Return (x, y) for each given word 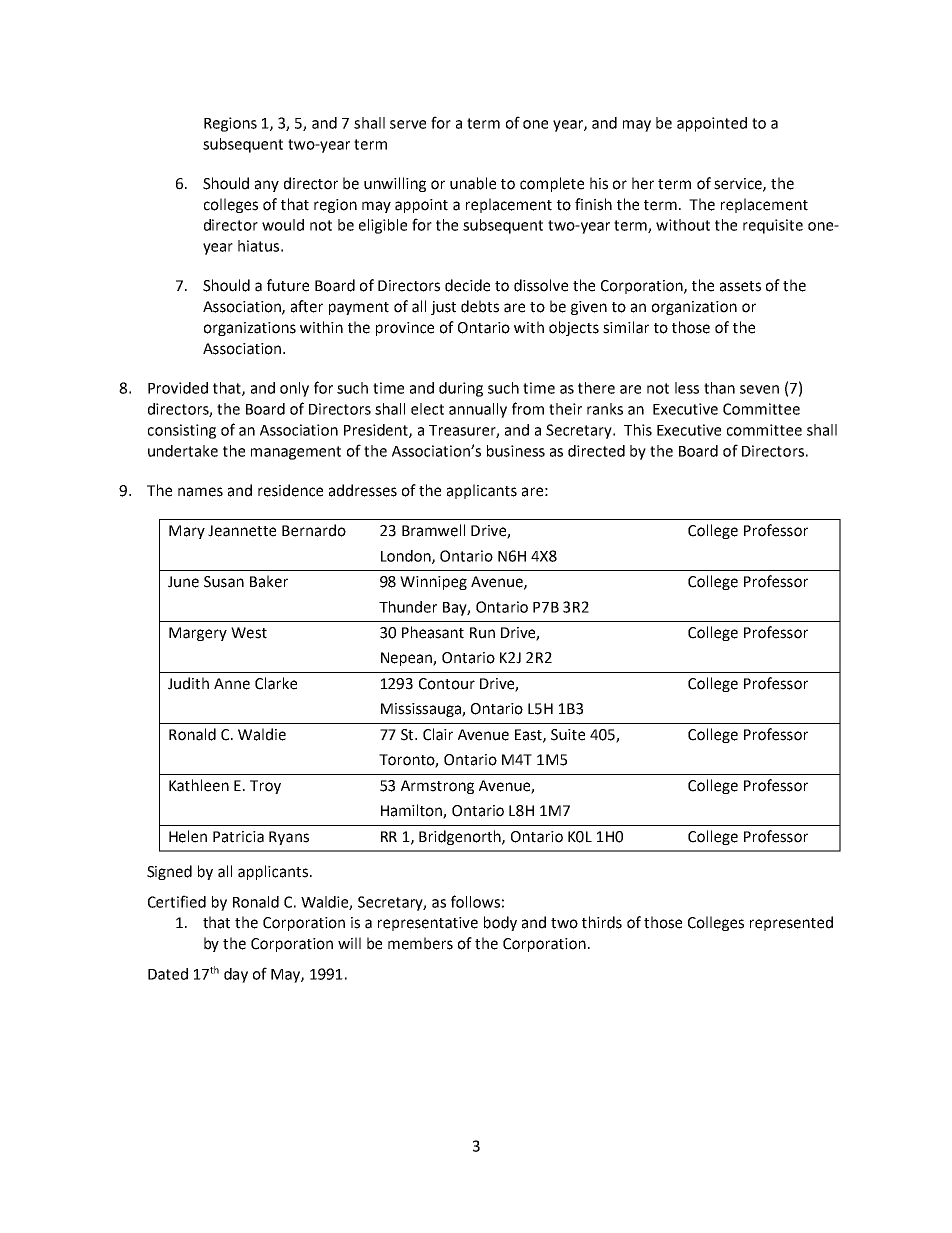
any (267, 186)
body (500, 923)
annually (478, 410)
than (719, 388)
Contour (447, 684)
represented (791, 923)
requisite (773, 226)
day (236, 975)
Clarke (276, 683)
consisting (182, 431)
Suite (568, 735)
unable (473, 183)
